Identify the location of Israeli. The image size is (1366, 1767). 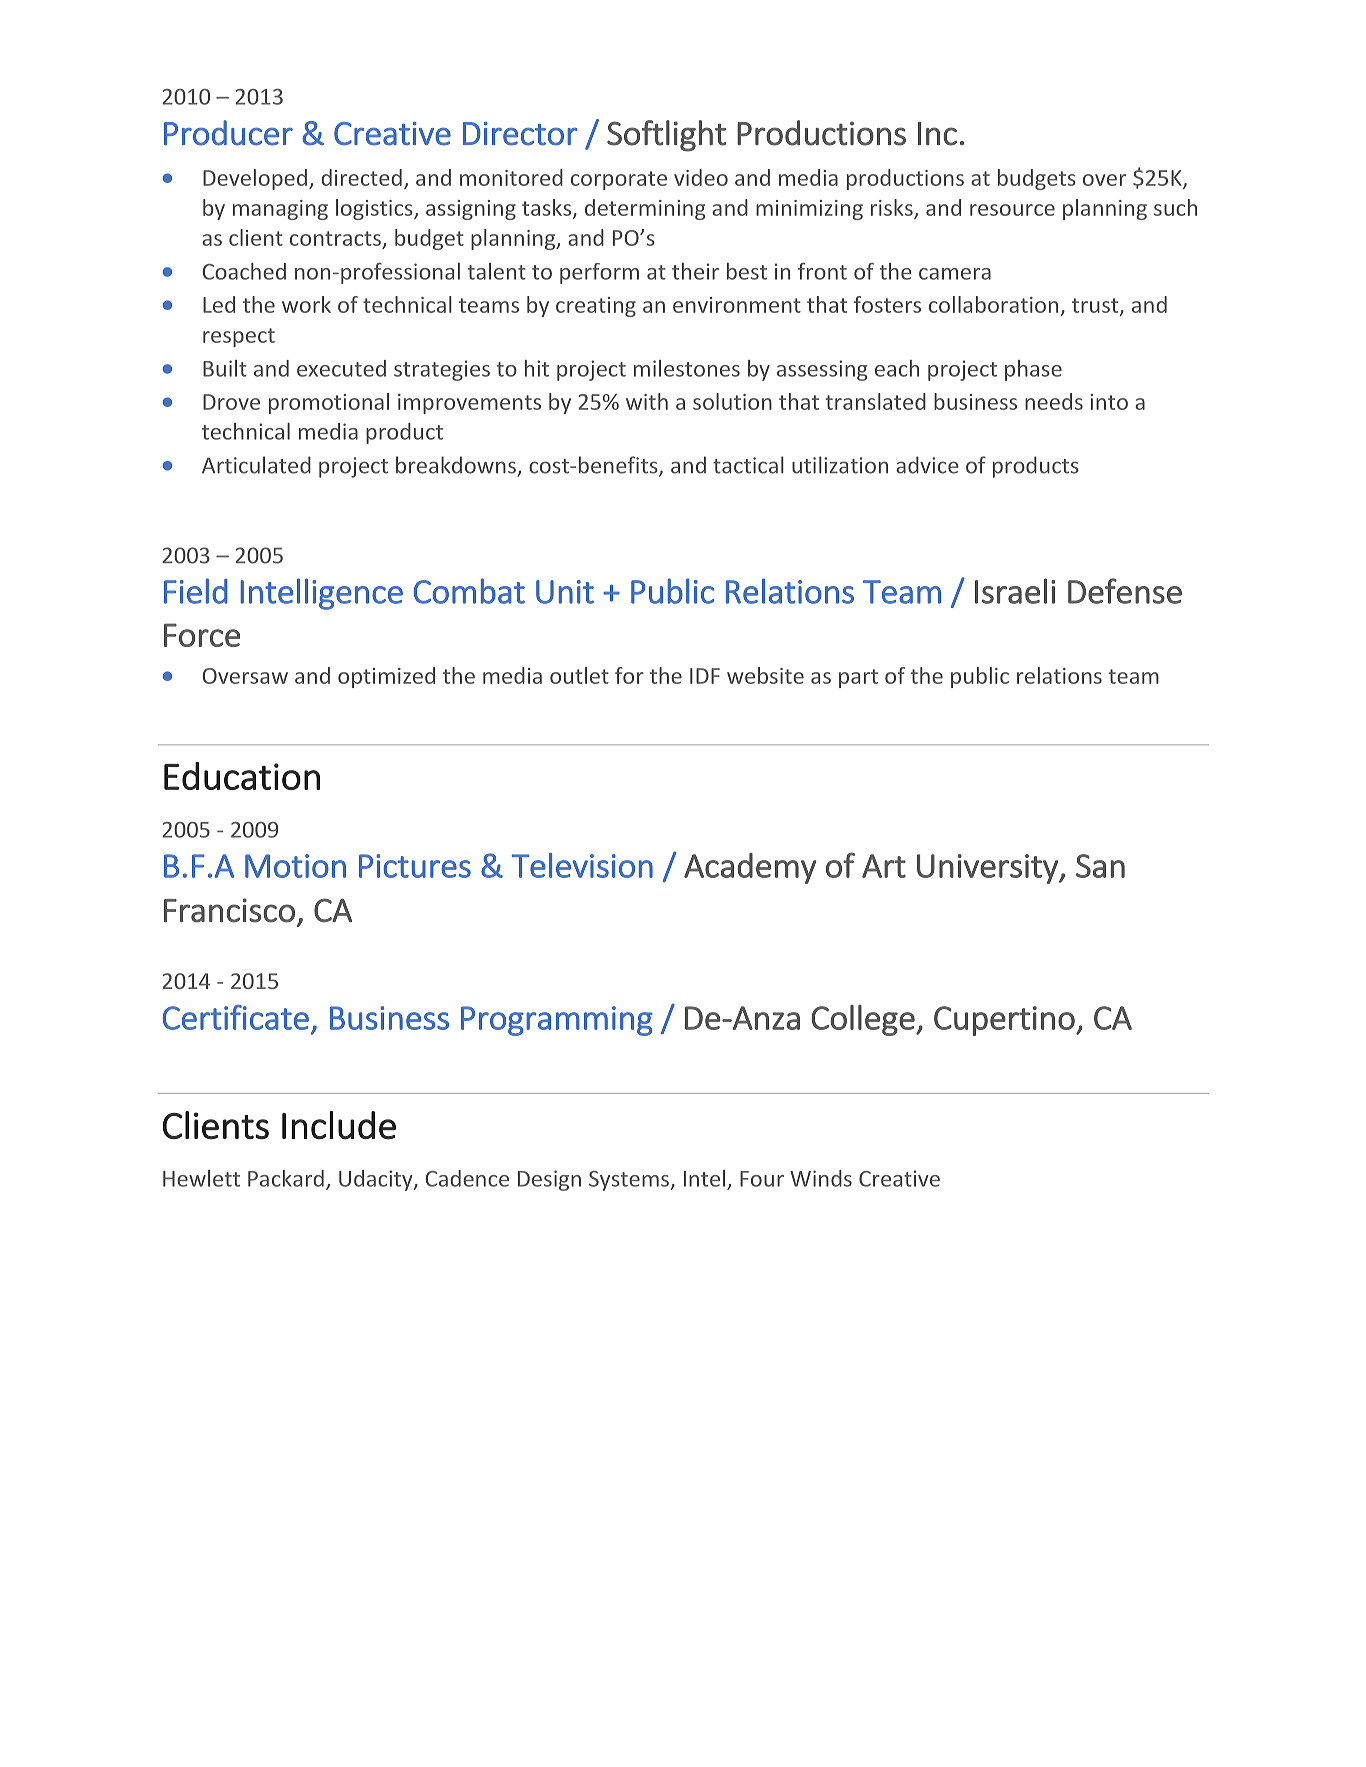
(1015, 591).
